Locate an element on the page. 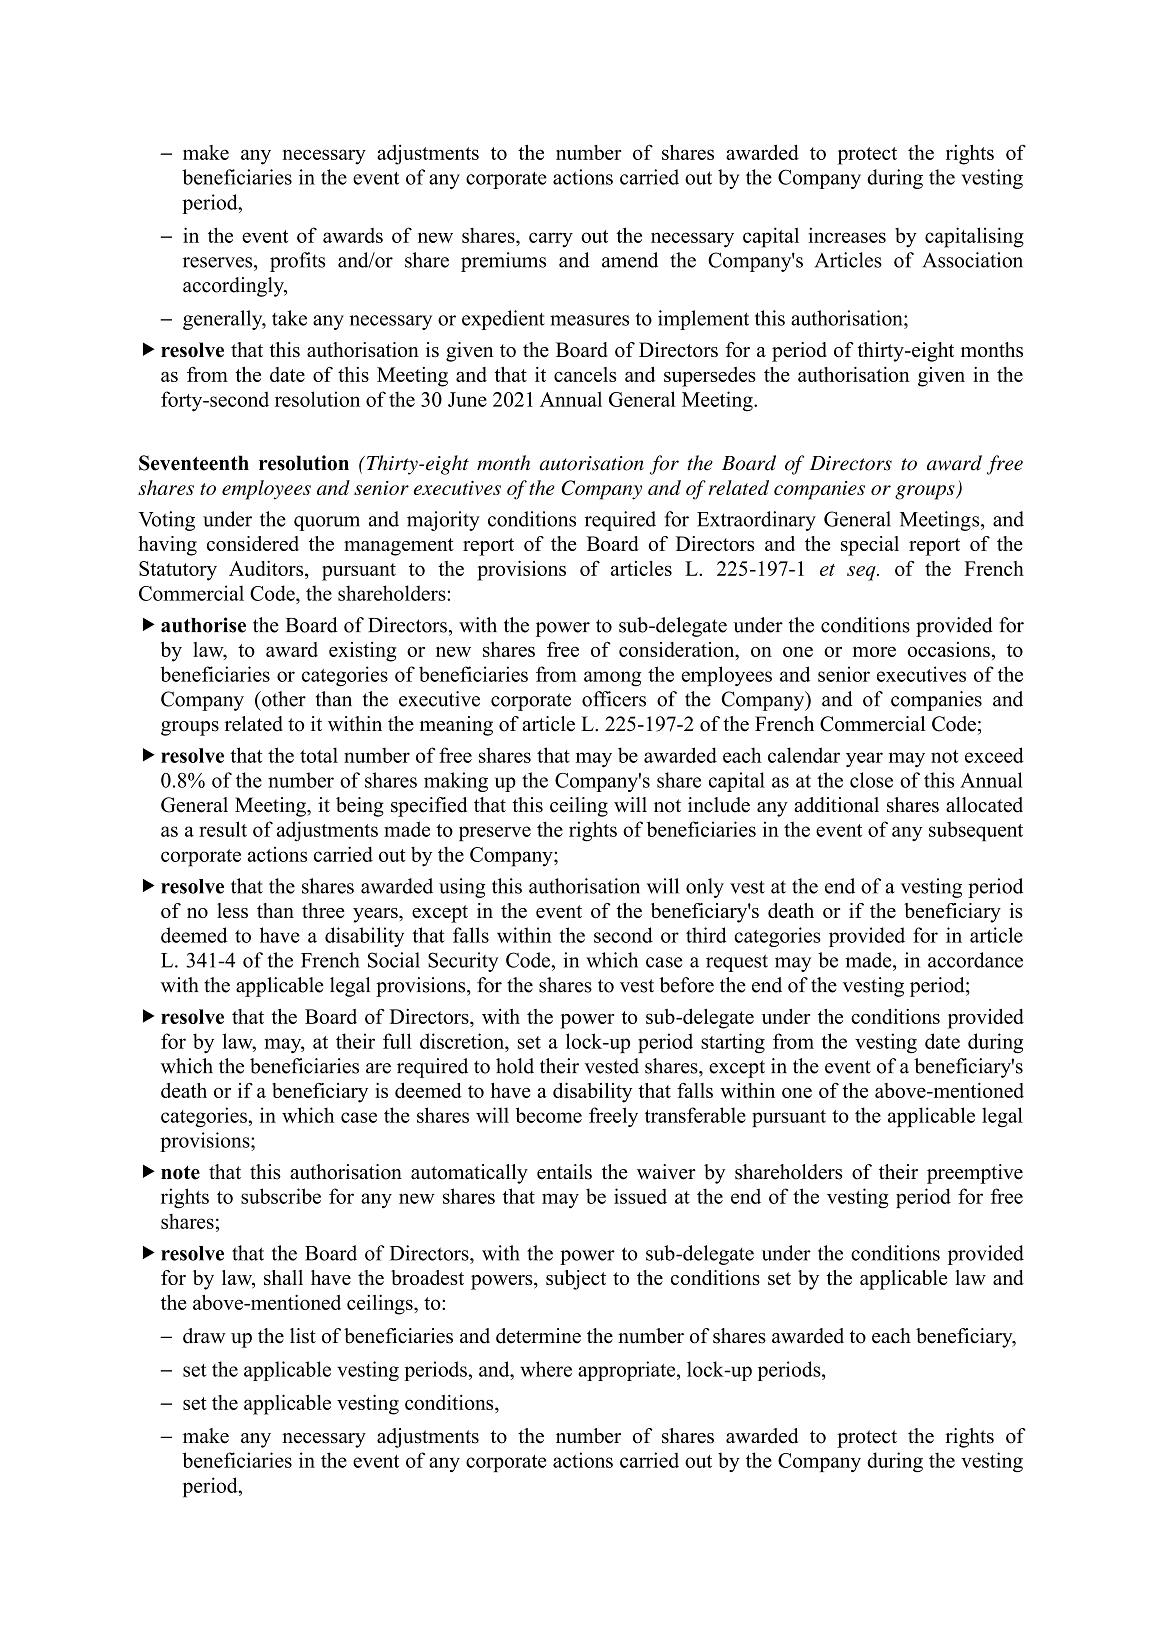  list is located at coordinates (303, 1336).
